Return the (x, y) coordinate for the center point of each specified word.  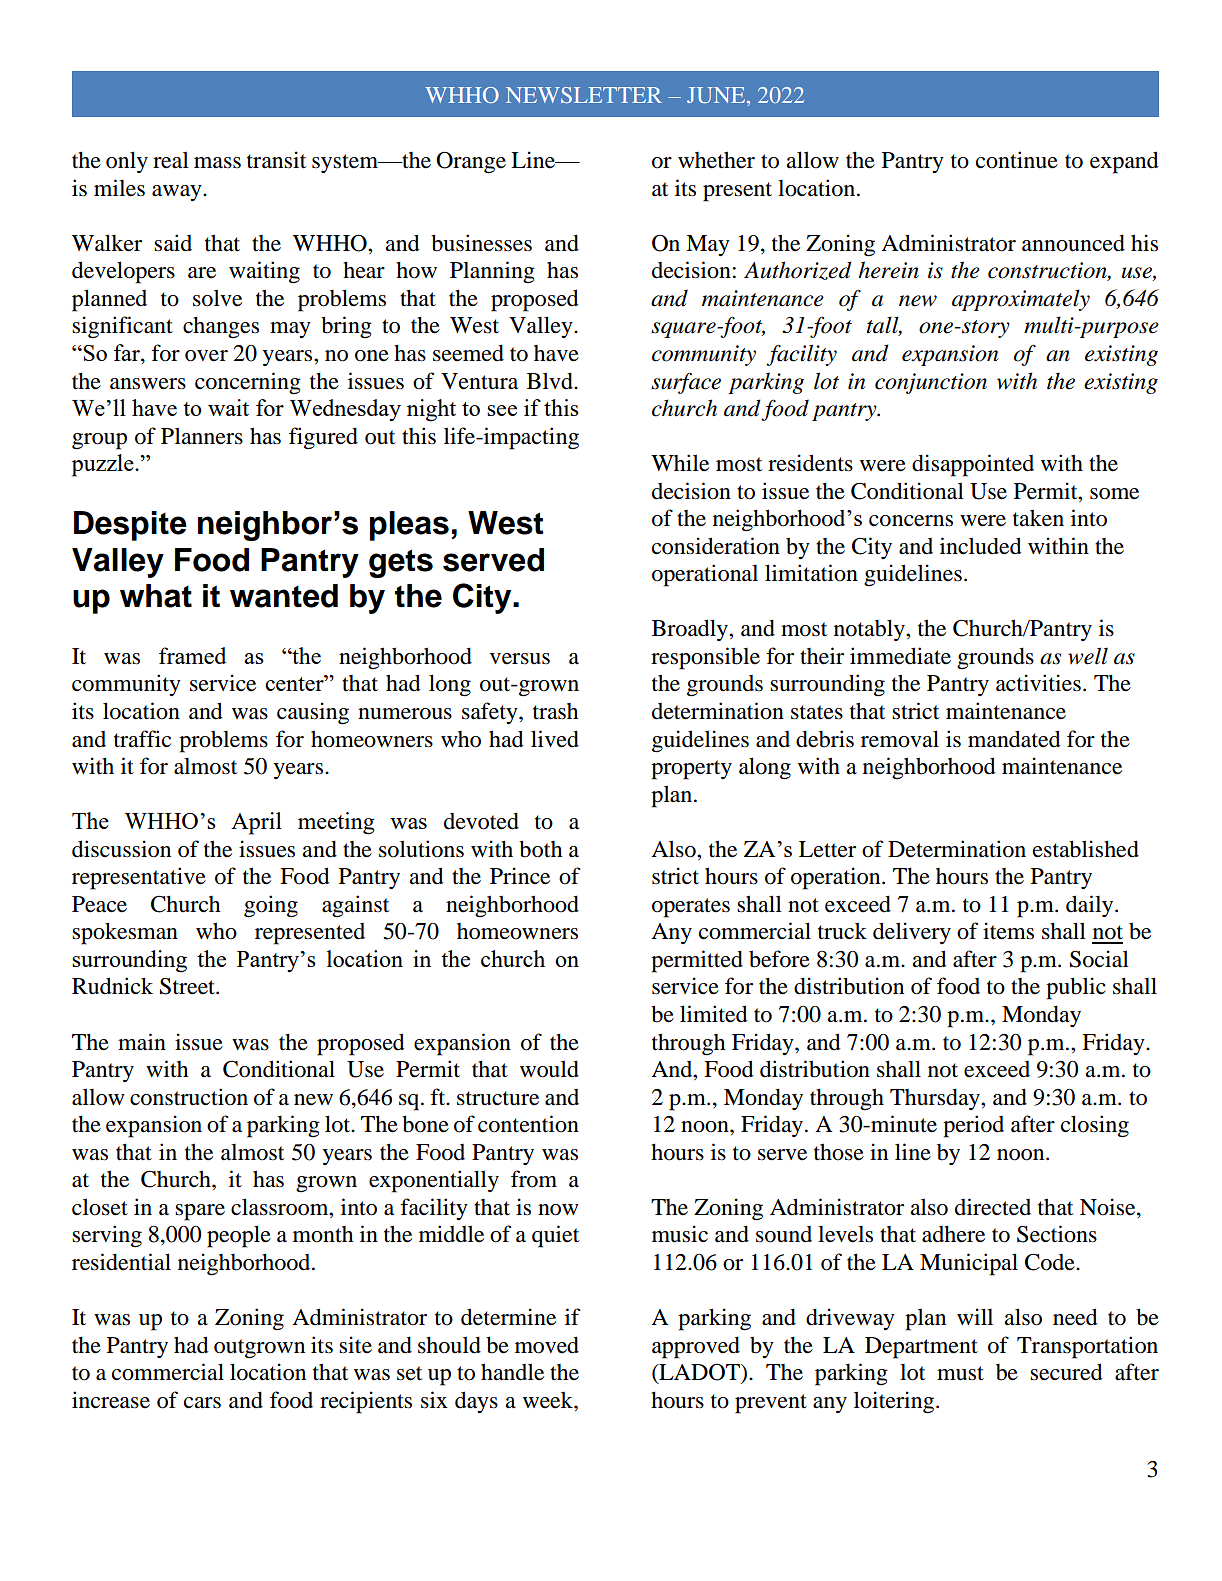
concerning (248, 383)
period (973, 1126)
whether (716, 160)
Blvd (551, 381)
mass (217, 163)
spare (200, 1212)
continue (1017, 160)
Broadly (691, 630)
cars (202, 1403)
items (1008, 931)
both (540, 849)
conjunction (931, 383)
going (271, 906)
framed (192, 655)
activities (1038, 683)
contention (528, 1124)
